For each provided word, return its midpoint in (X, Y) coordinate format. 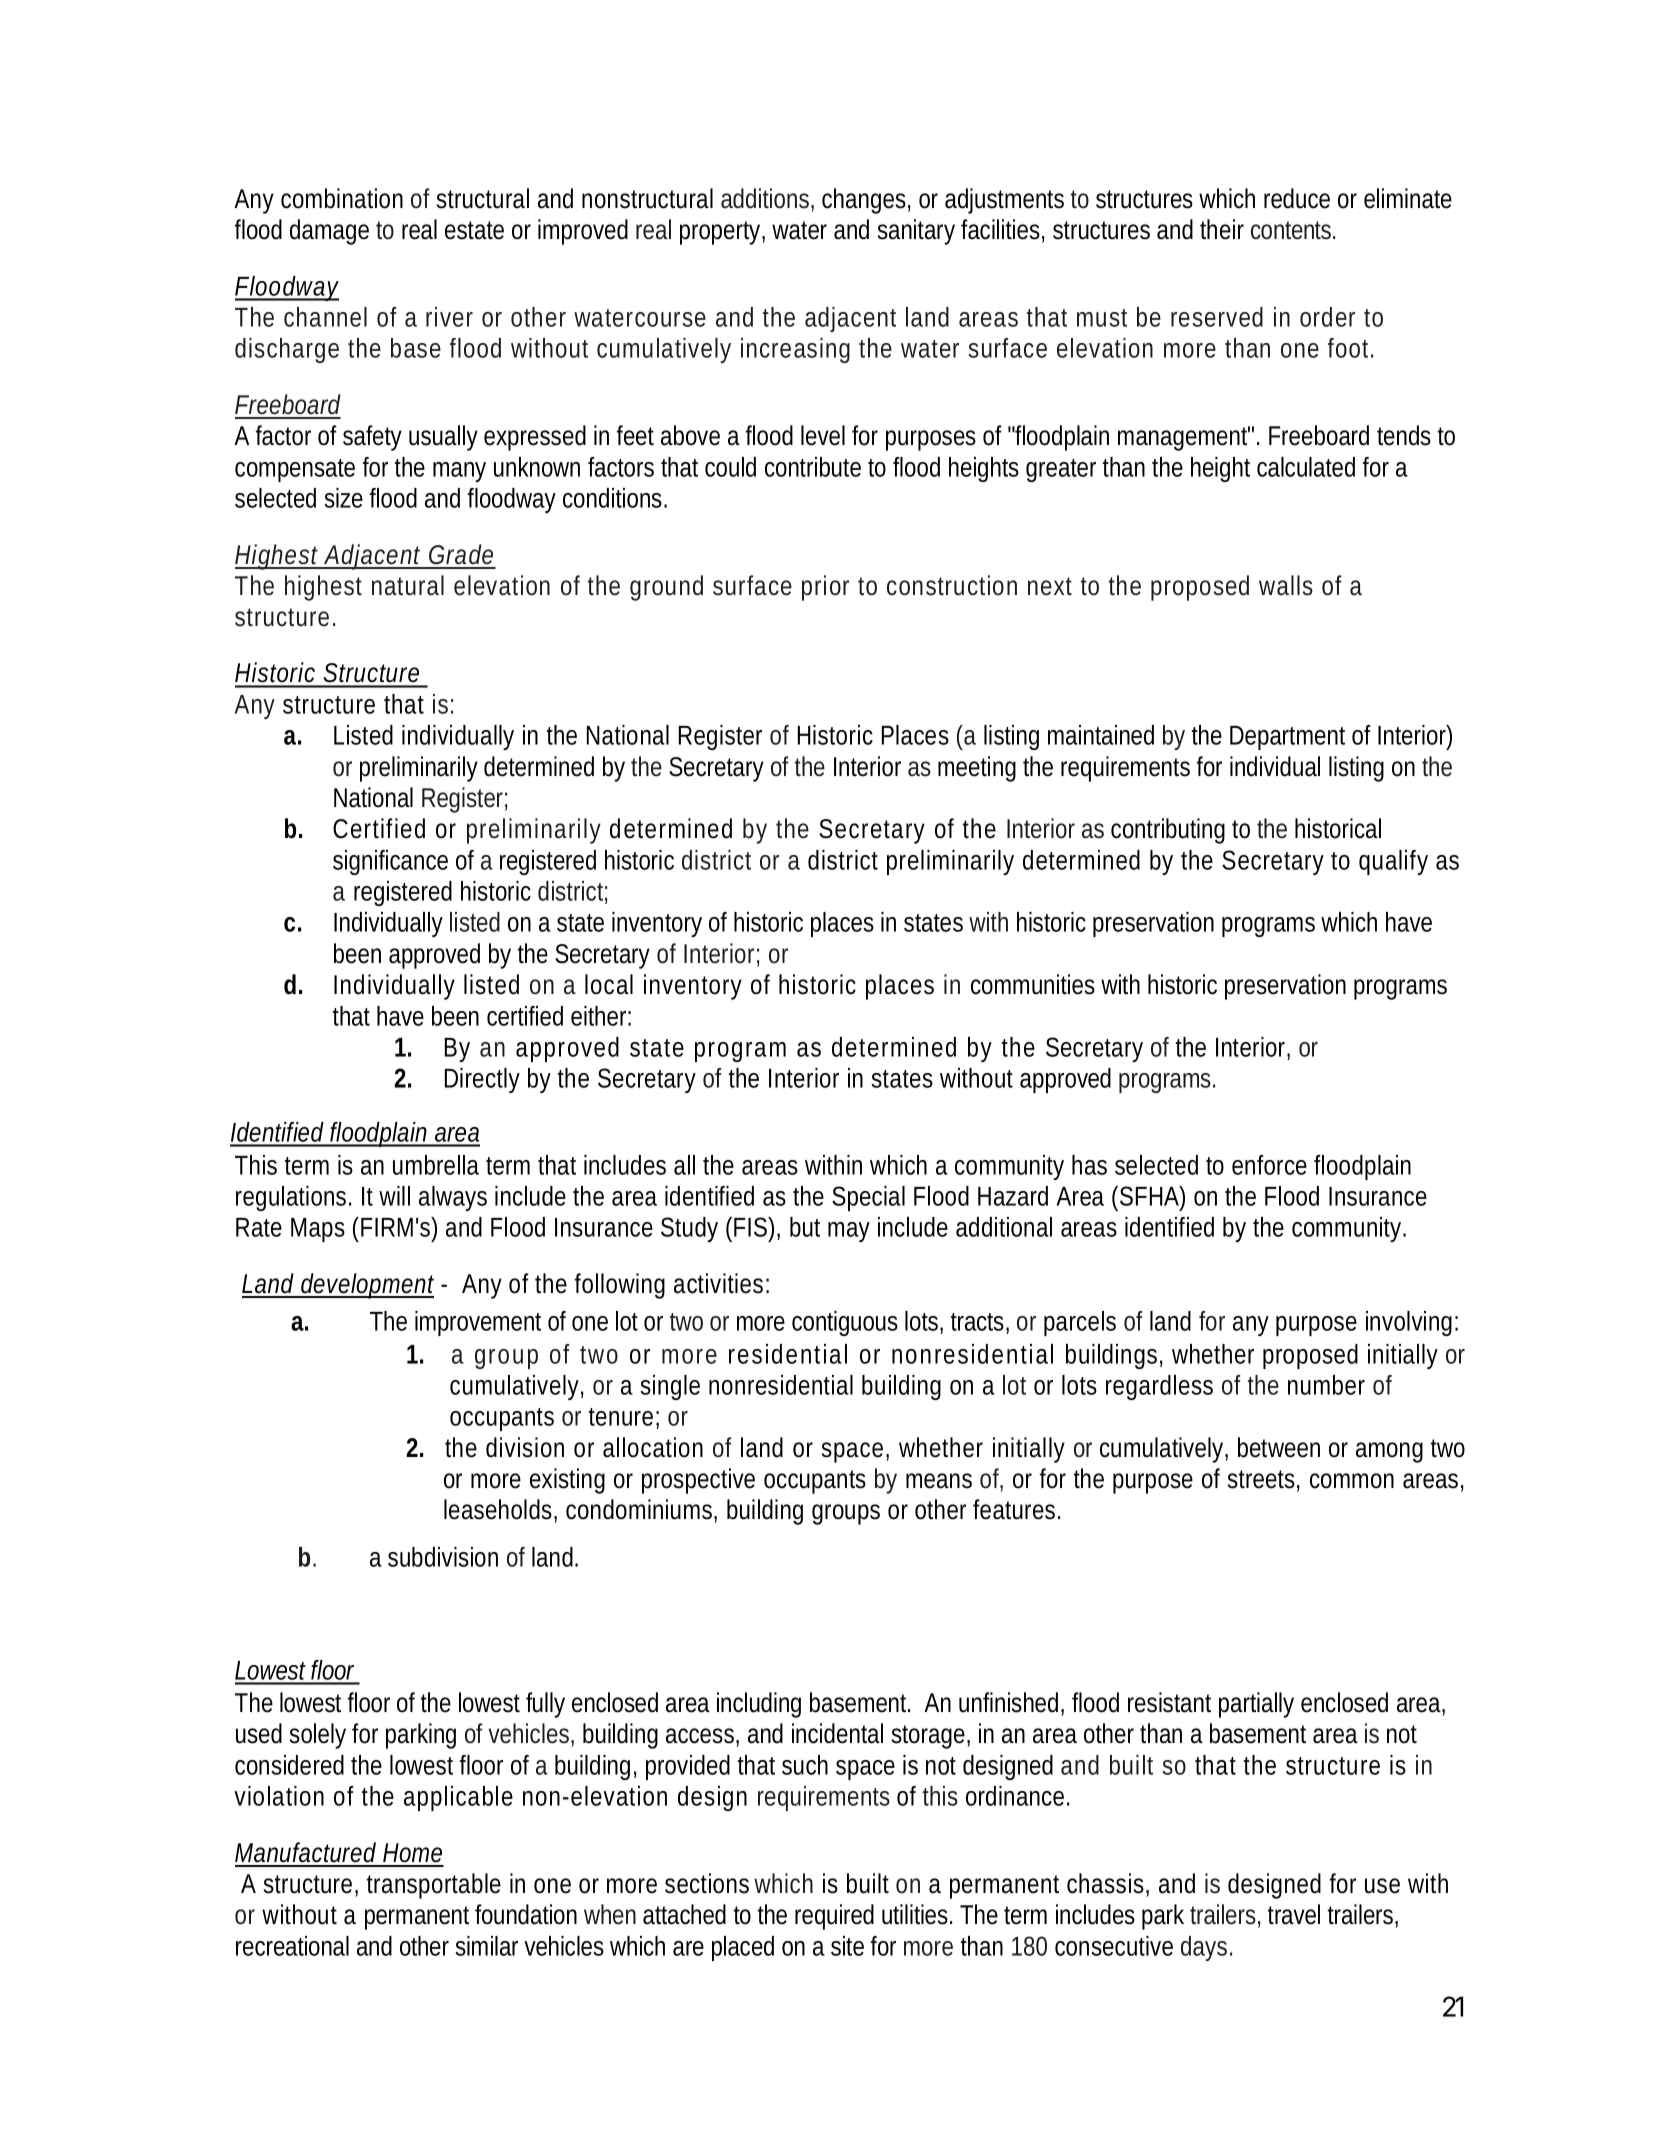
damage (329, 232)
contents (1291, 230)
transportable (434, 1886)
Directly (482, 1080)
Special (868, 1198)
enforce (1269, 1165)
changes (864, 201)
